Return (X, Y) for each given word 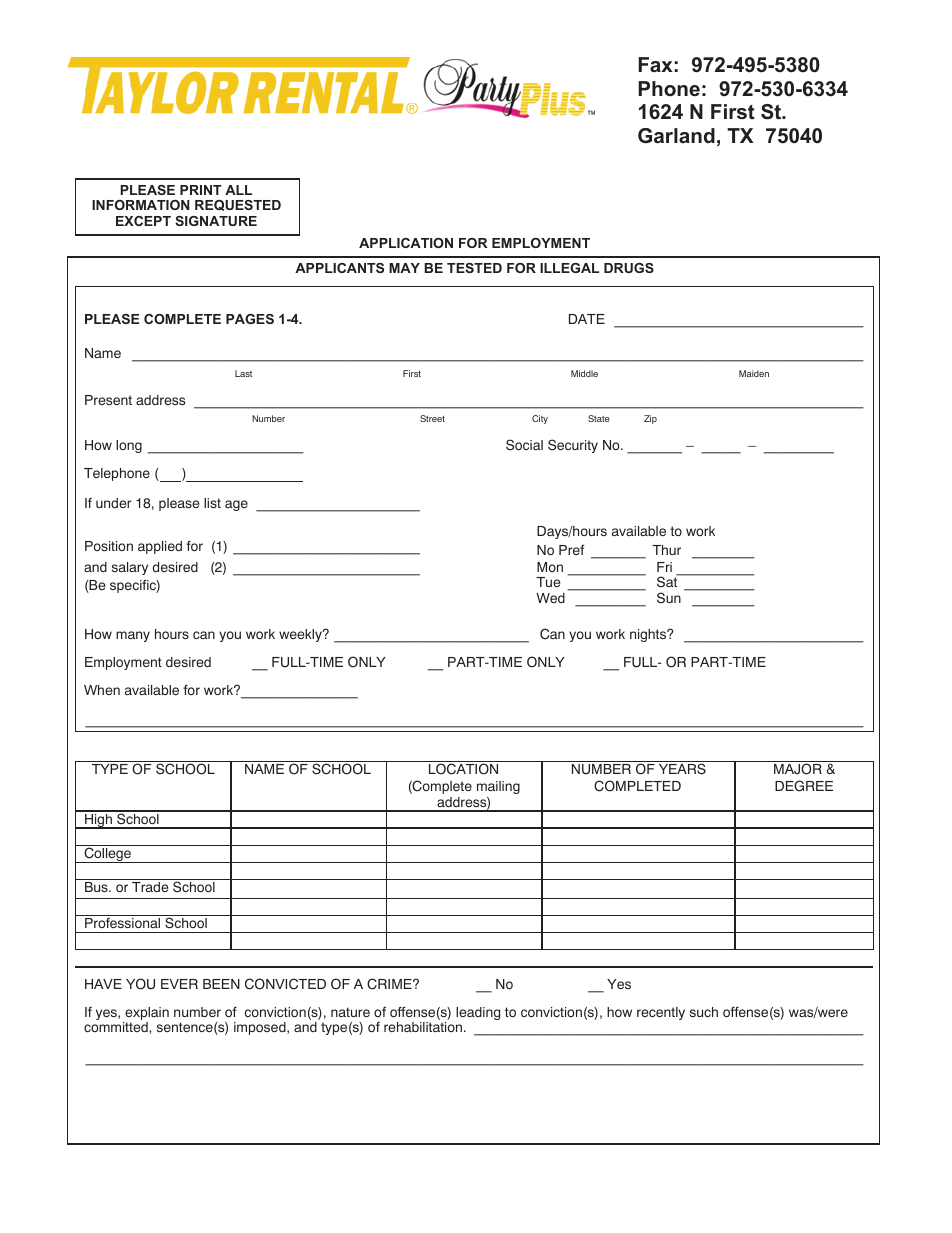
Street (432, 418)
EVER (179, 984)
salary (130, 568)
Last (243, 373)
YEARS (682, 769)
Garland (676, 135)
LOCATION (463, 769)
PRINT (201, 190)
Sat (668, 581)
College (107, 855)
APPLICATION (406, 243)
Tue (548, 582)
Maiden (754, 373)
